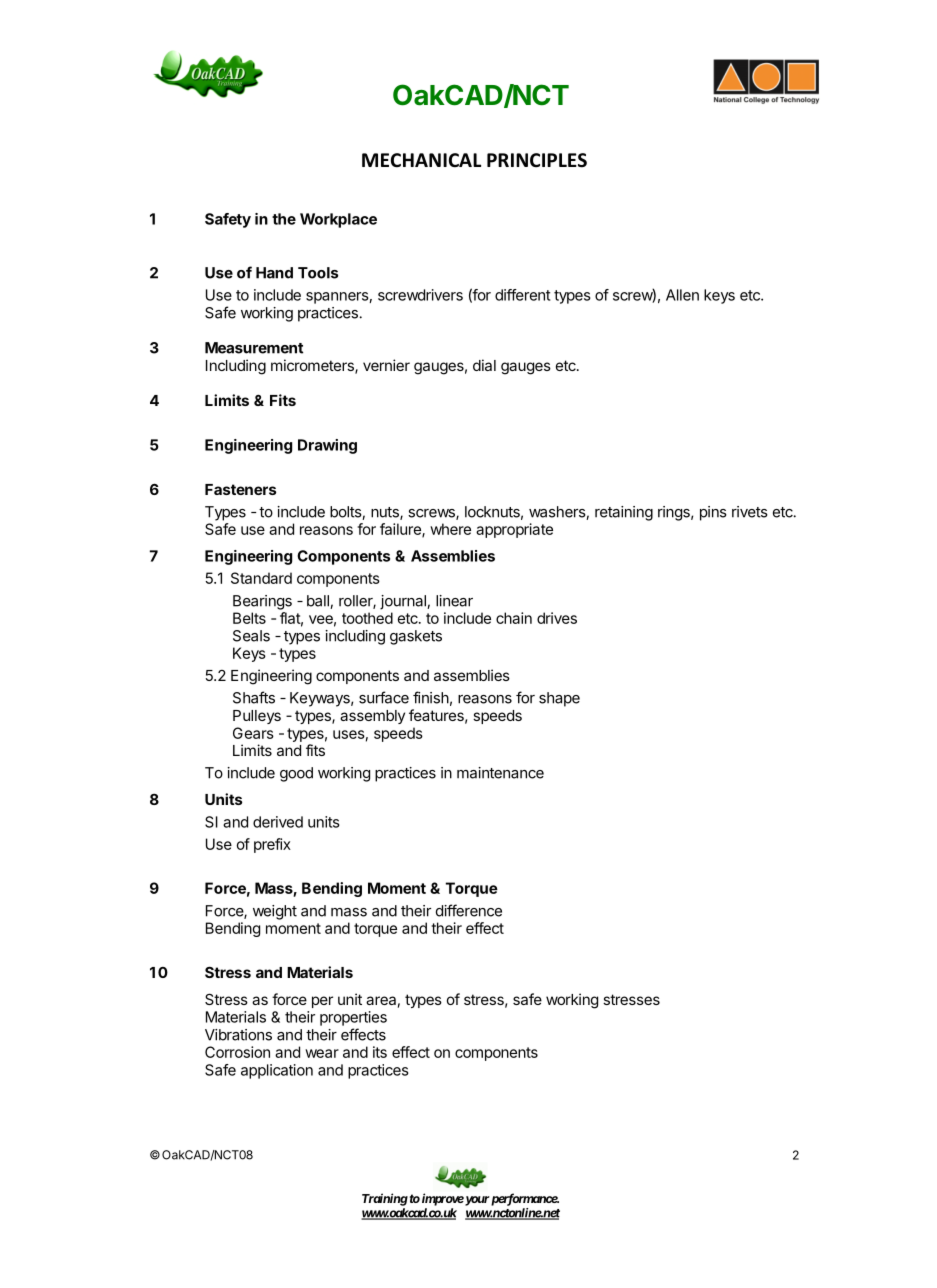 Image resolution: width=937 pixels, height=1288 pixels. Describe the element at coordinates (514, 618) in the page. I see `chain` at that location.
